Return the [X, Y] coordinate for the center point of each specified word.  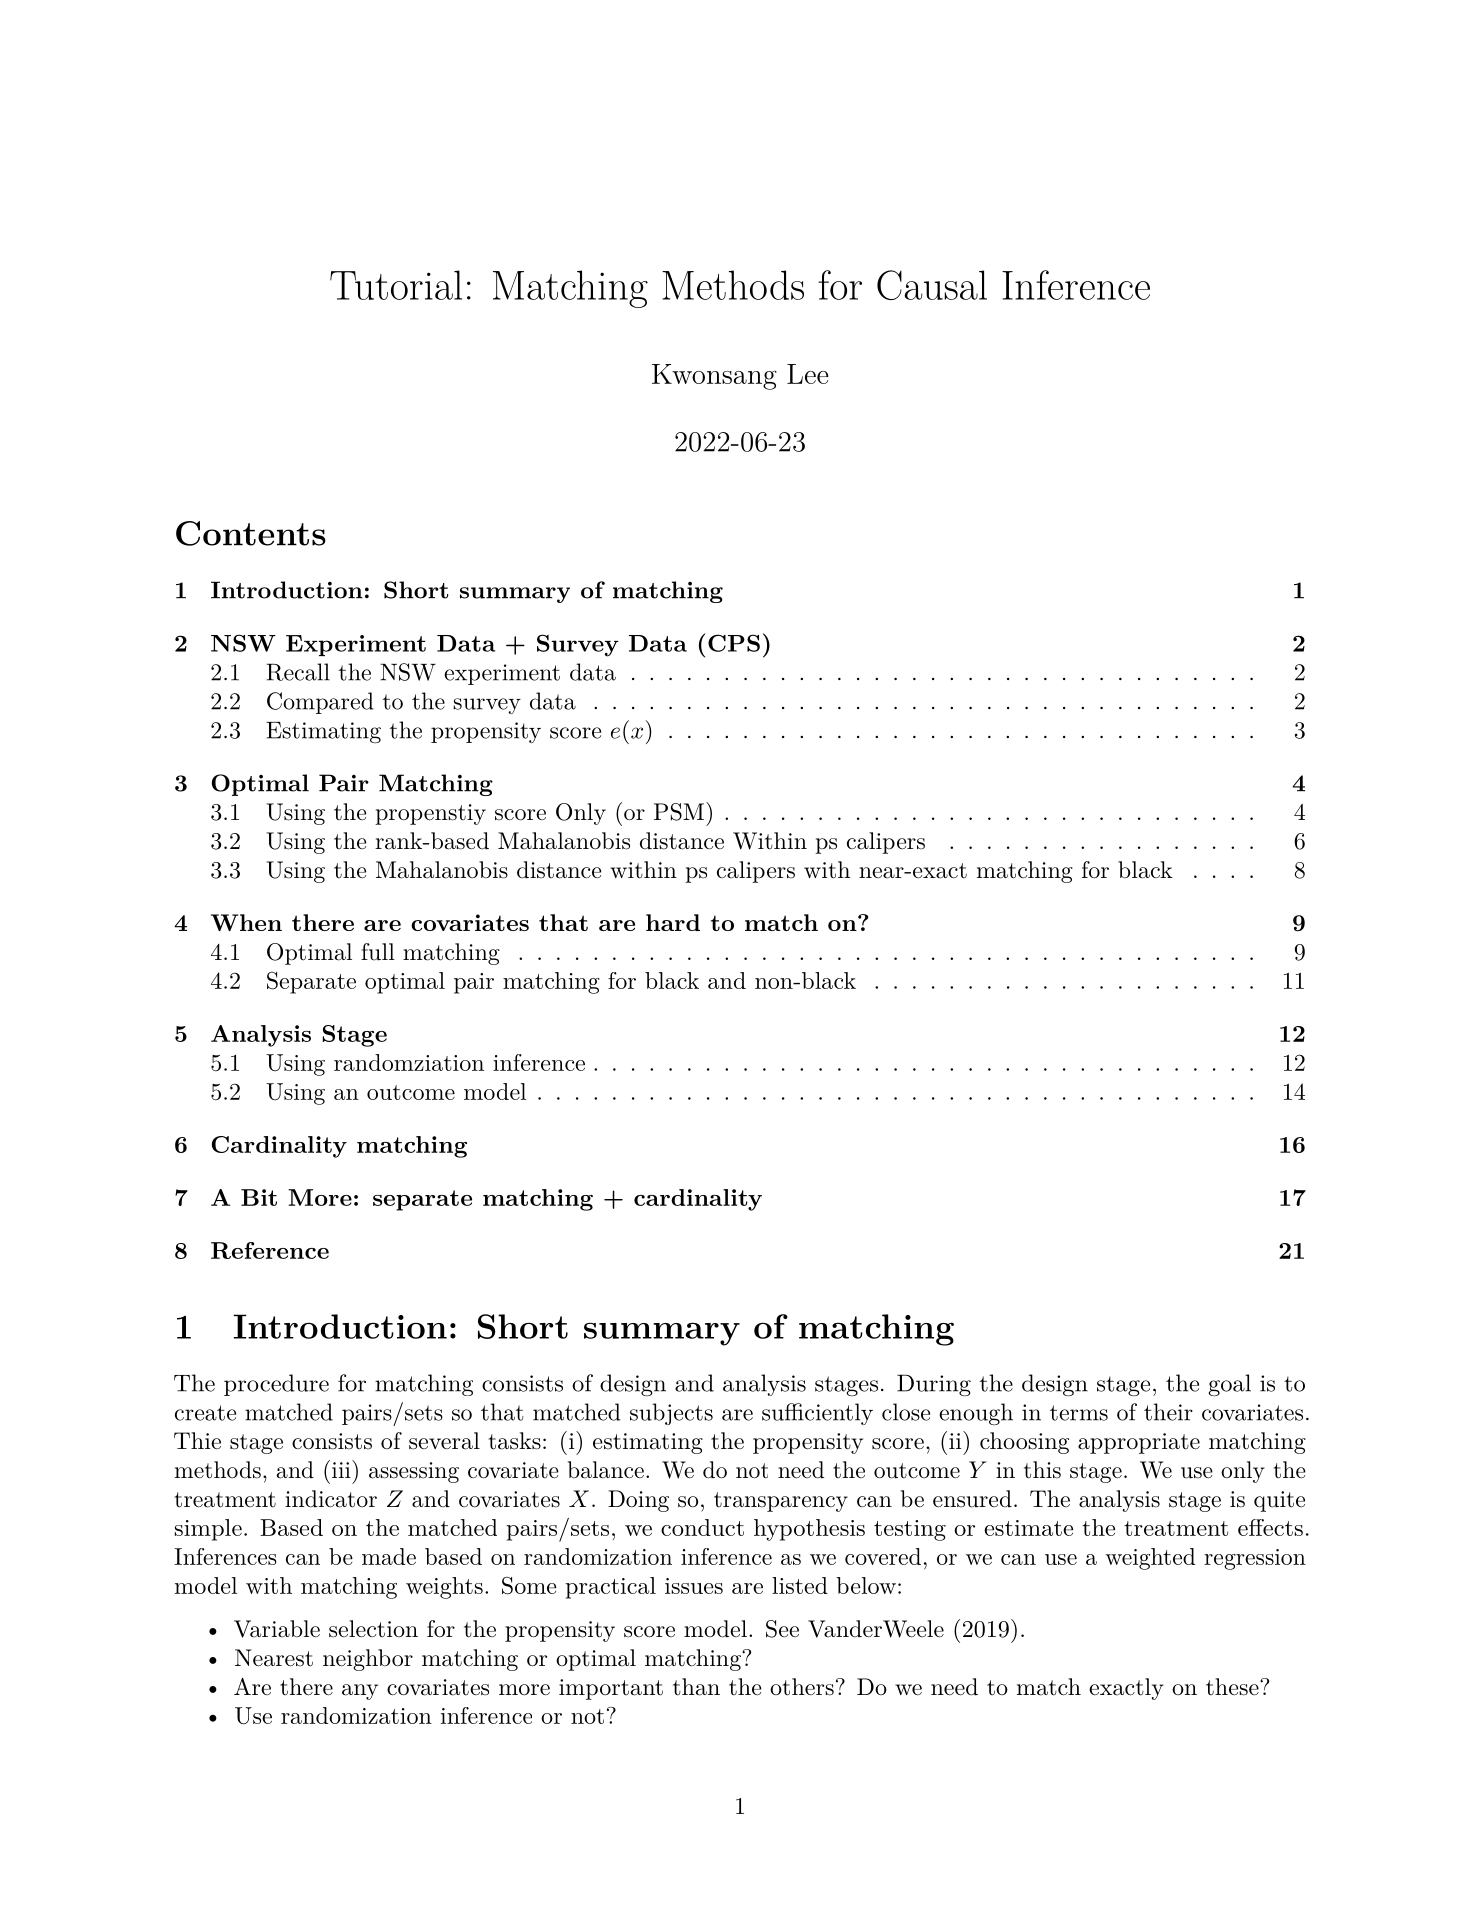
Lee [808, 374]
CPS [734, 643]
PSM [679, 812]
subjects [671, 1414]
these [1232, 1687]
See [782, 1629]
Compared [320, 703]
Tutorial [396, 285]
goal [1230, 1385]
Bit [259, 1197]
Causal [932, 285]
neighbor [368, 1660]
